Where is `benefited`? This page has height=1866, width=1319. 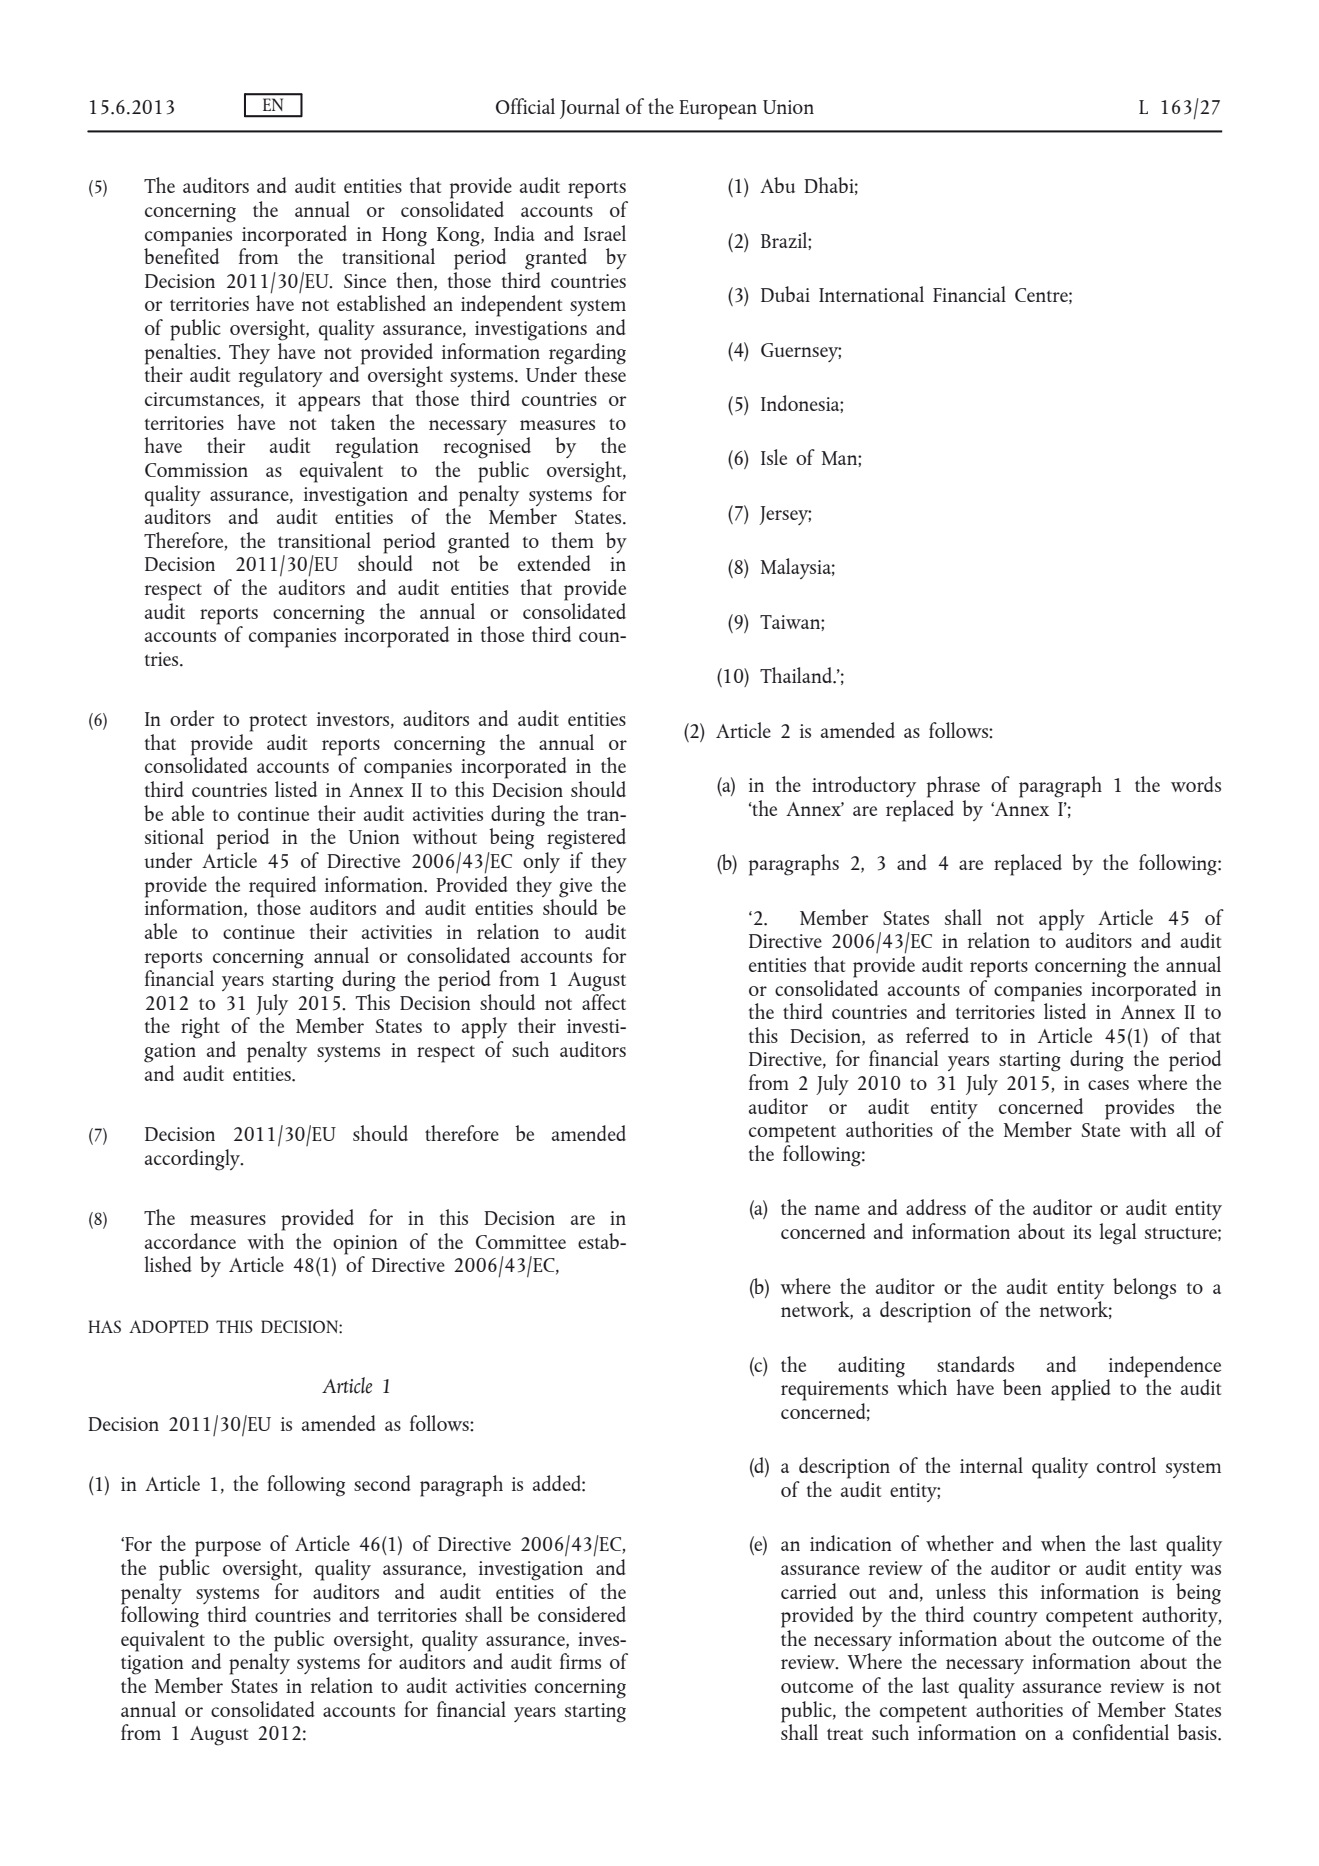
benefited is located at coordinates (181, 255).
